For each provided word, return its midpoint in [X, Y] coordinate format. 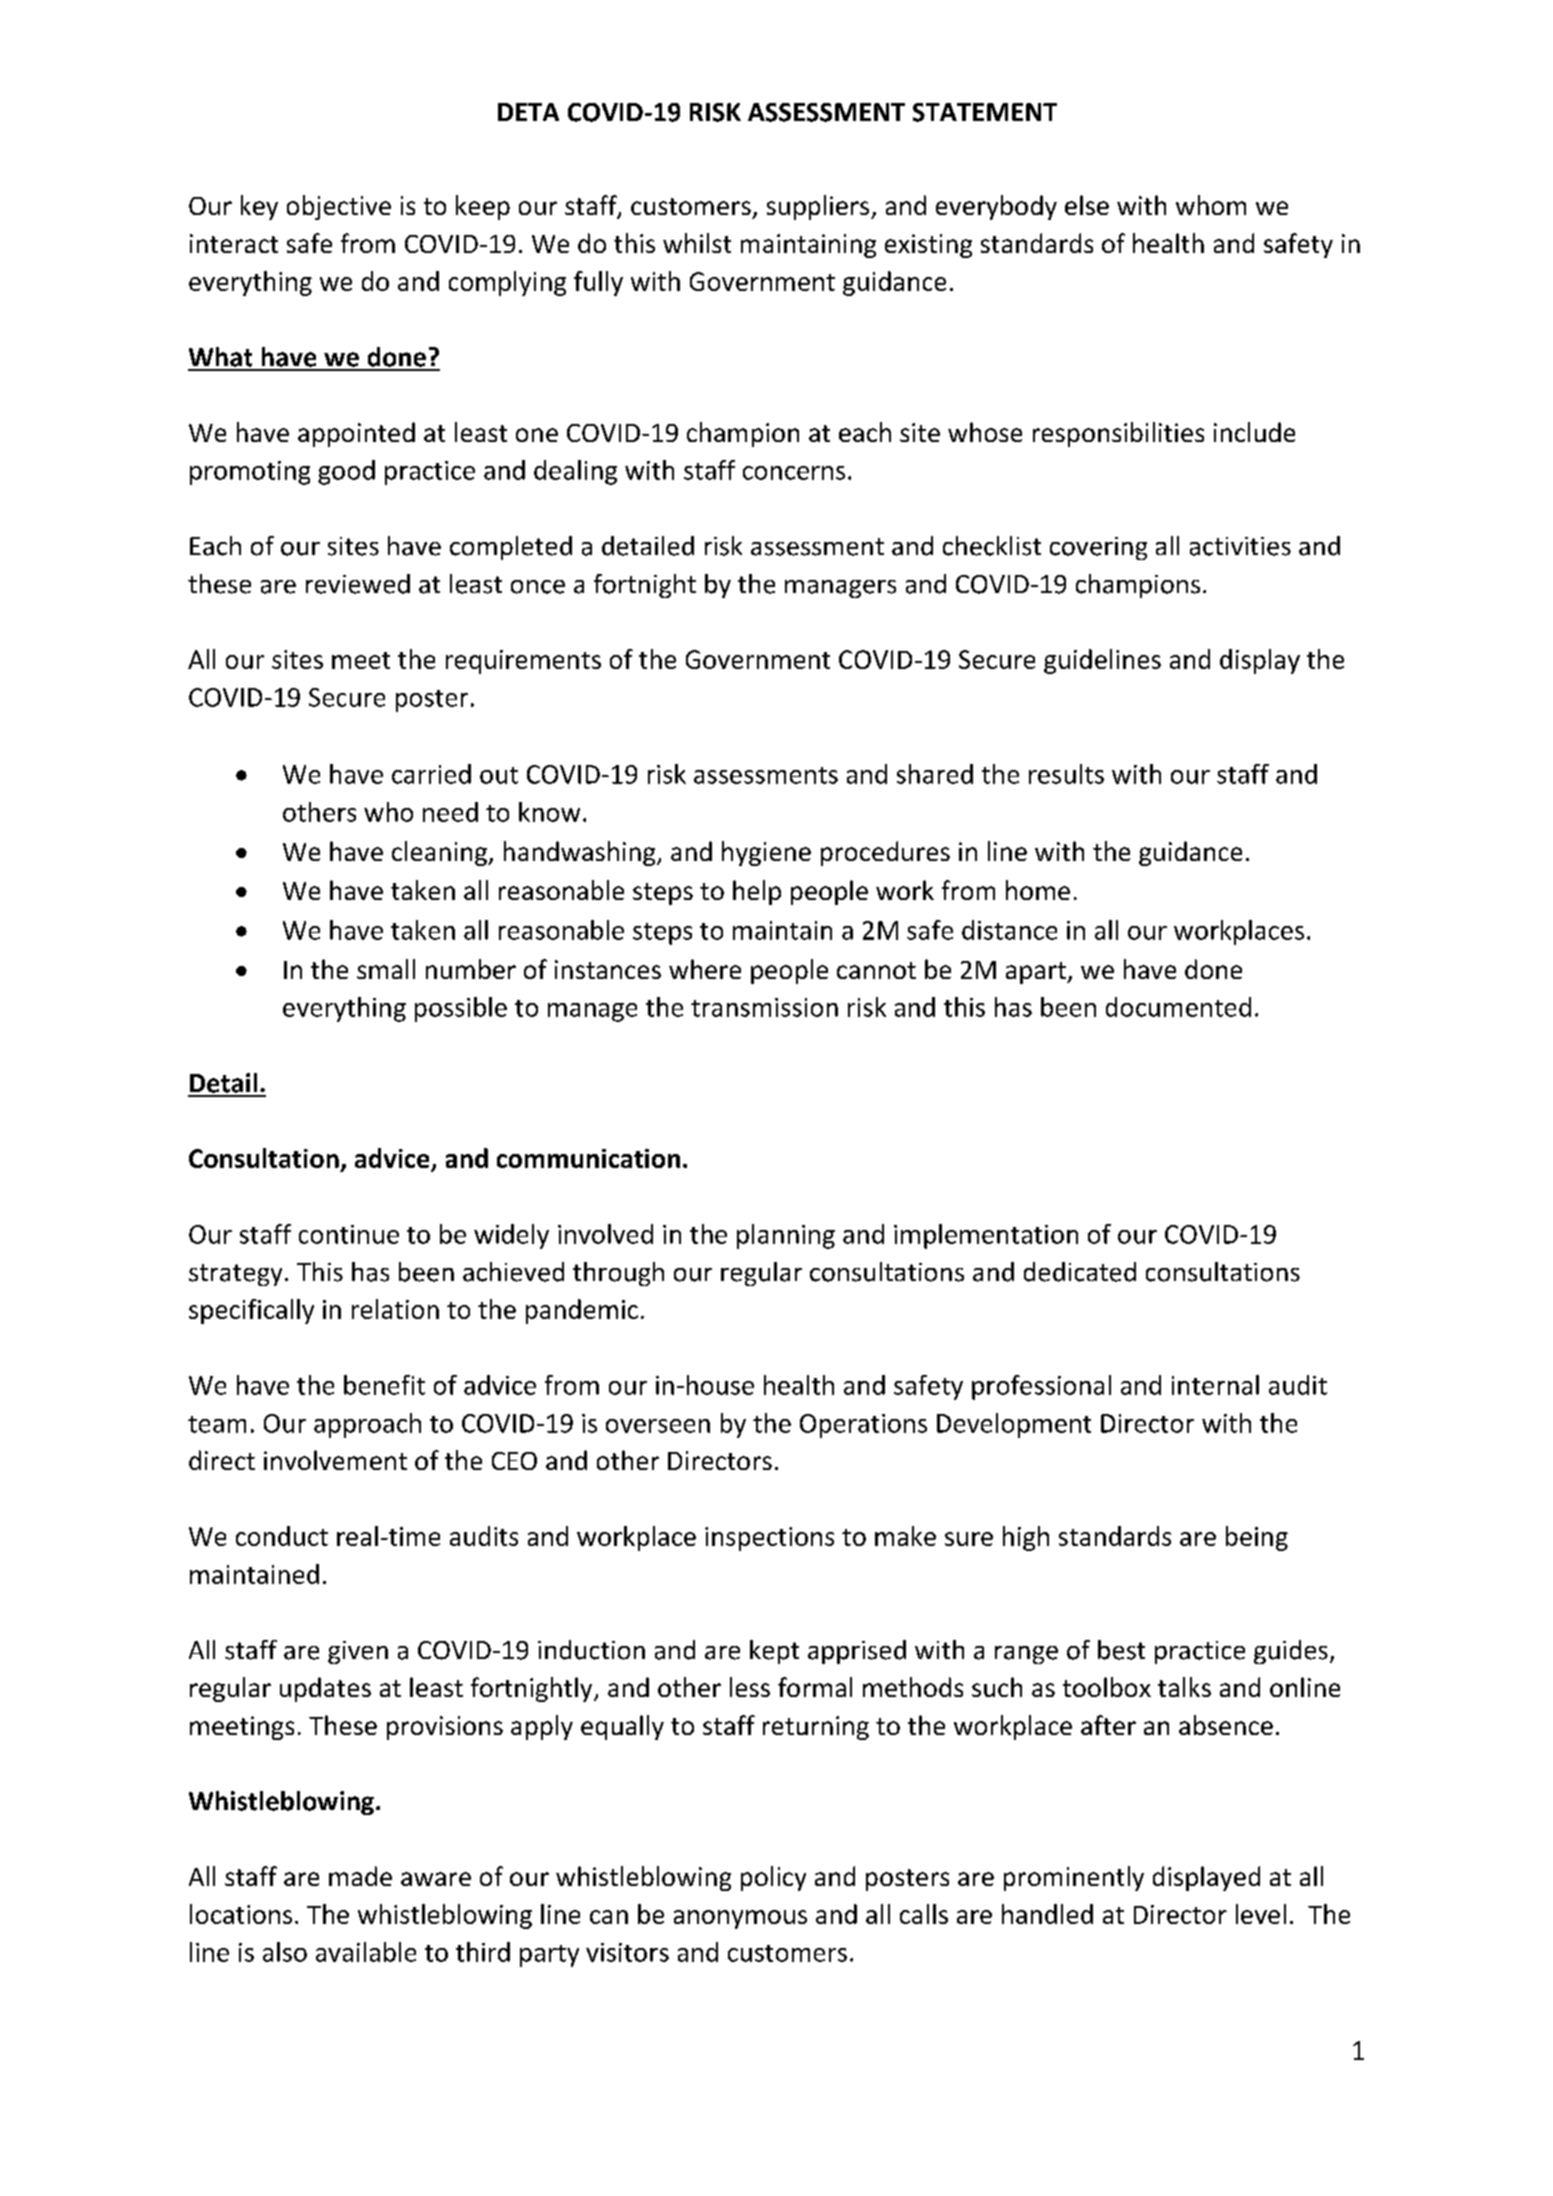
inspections [769, 1539]
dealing [575, 472]
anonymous [740, 1919]
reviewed [358, 584]
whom [1211, 205]
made [360, 1876]
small [386, 969]
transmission [764, 1007]
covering [1098, 548]
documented [1178, 1007]
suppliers [819, 207]
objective [339, 207]
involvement [335, 1460]
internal [1215, 1385]
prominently [1074, 1878]
